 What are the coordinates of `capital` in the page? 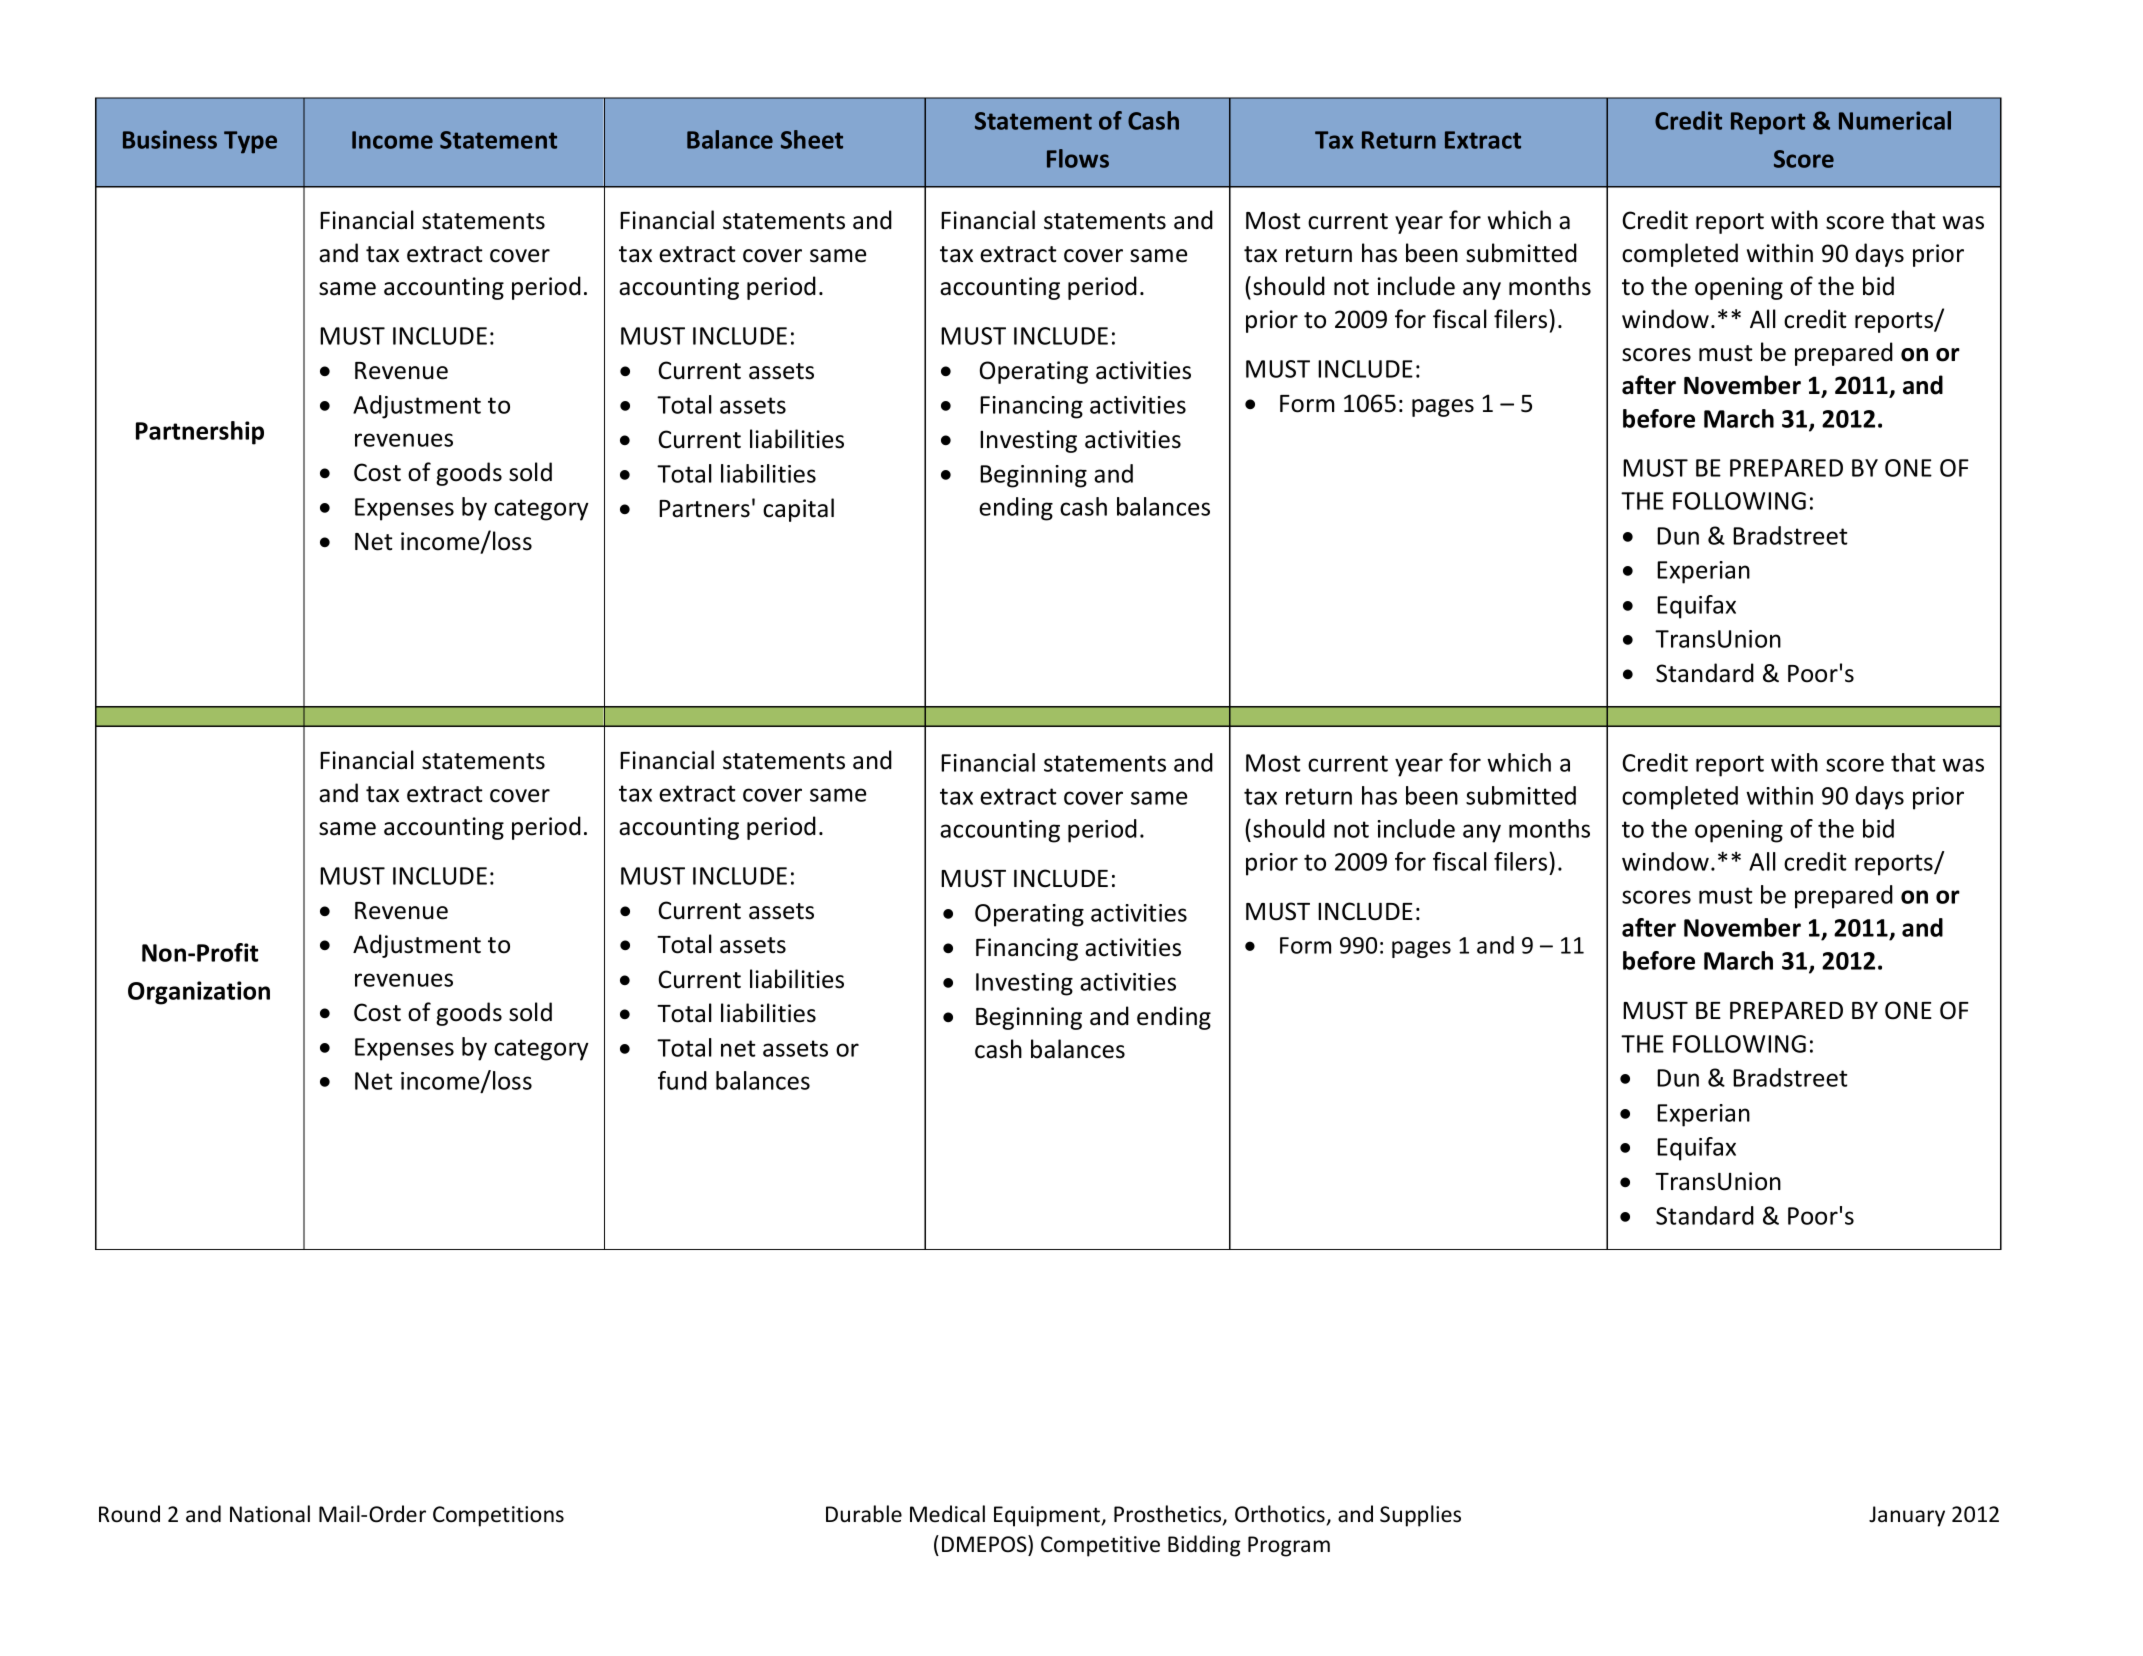 It's located at (798, 510).
